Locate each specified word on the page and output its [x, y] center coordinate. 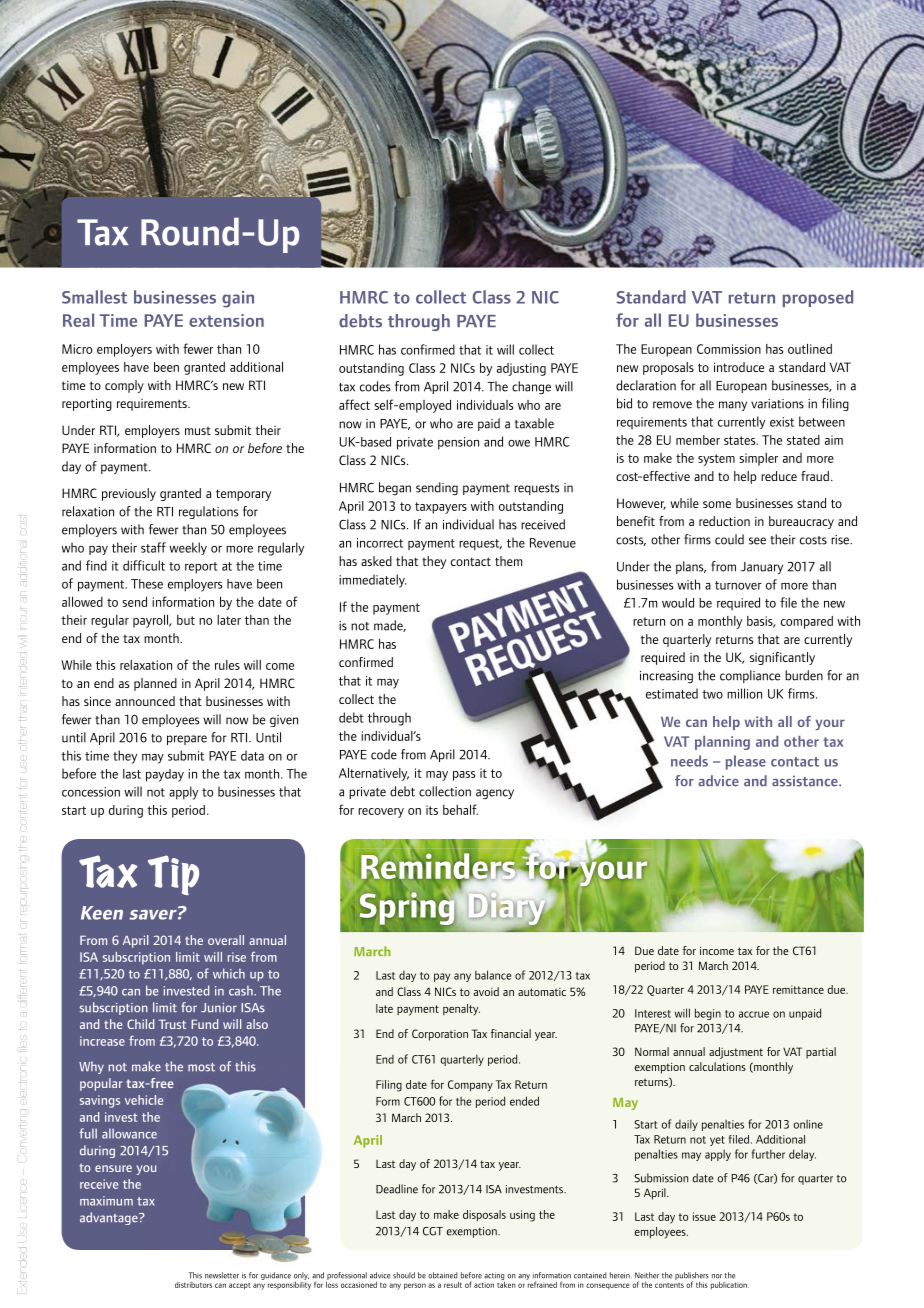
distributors [193, 1285]
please [746, 762]
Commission [729, 349]
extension [226, 320]
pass [464, 776]
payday [165, 775]
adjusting [521, 369]
